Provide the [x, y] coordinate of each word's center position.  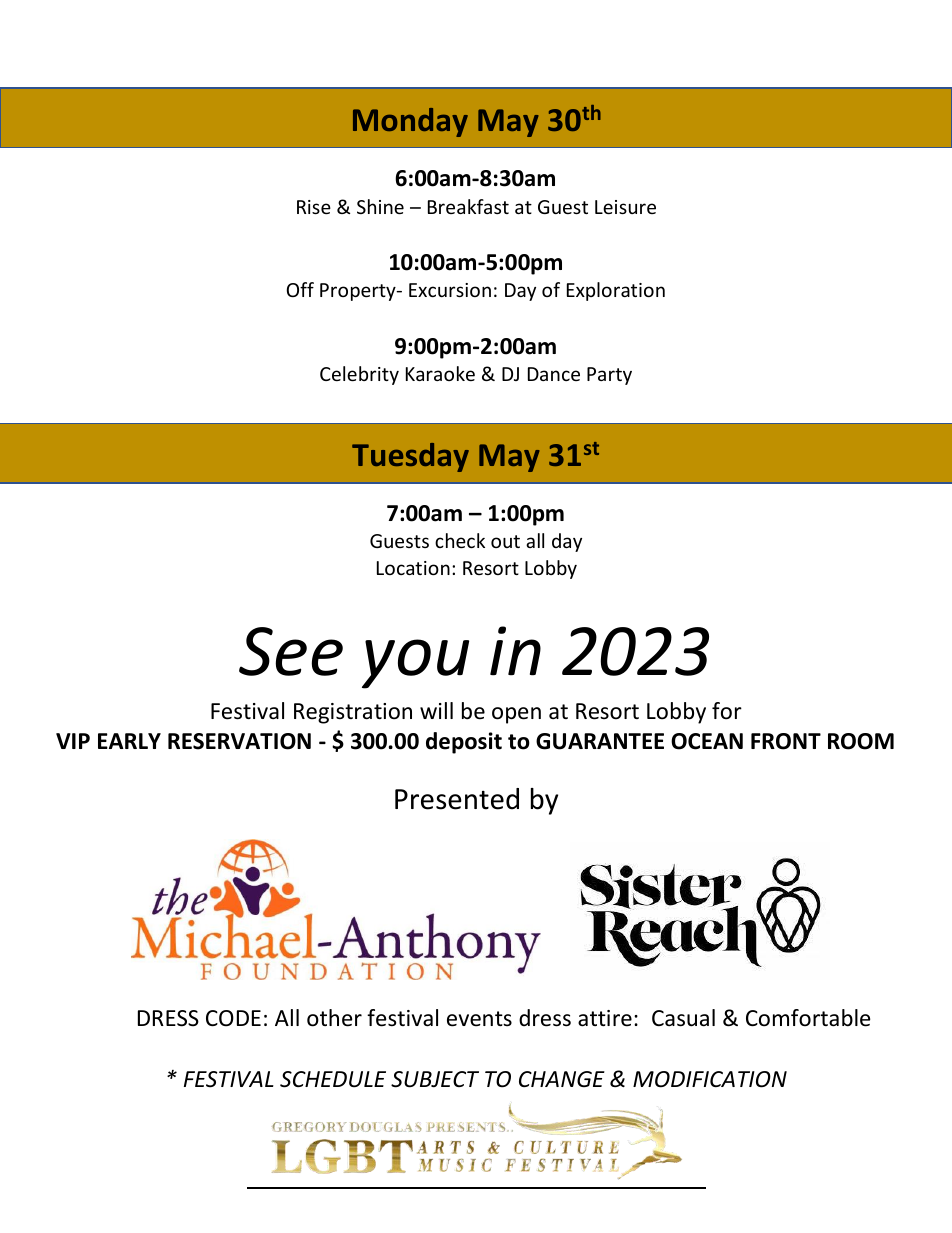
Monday [410, 122]
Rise [314, 207]
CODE [233, 1018]
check [460, 540]
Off [300, 289]
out [505, 541]
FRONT [786, 741]
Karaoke [440, 373]
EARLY [129, 741]
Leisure [625, 207]
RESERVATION [239, 741]
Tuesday [410, 457]
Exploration [616, 291]
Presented [457, 799]
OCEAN [707, 741]
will [436, 710]
